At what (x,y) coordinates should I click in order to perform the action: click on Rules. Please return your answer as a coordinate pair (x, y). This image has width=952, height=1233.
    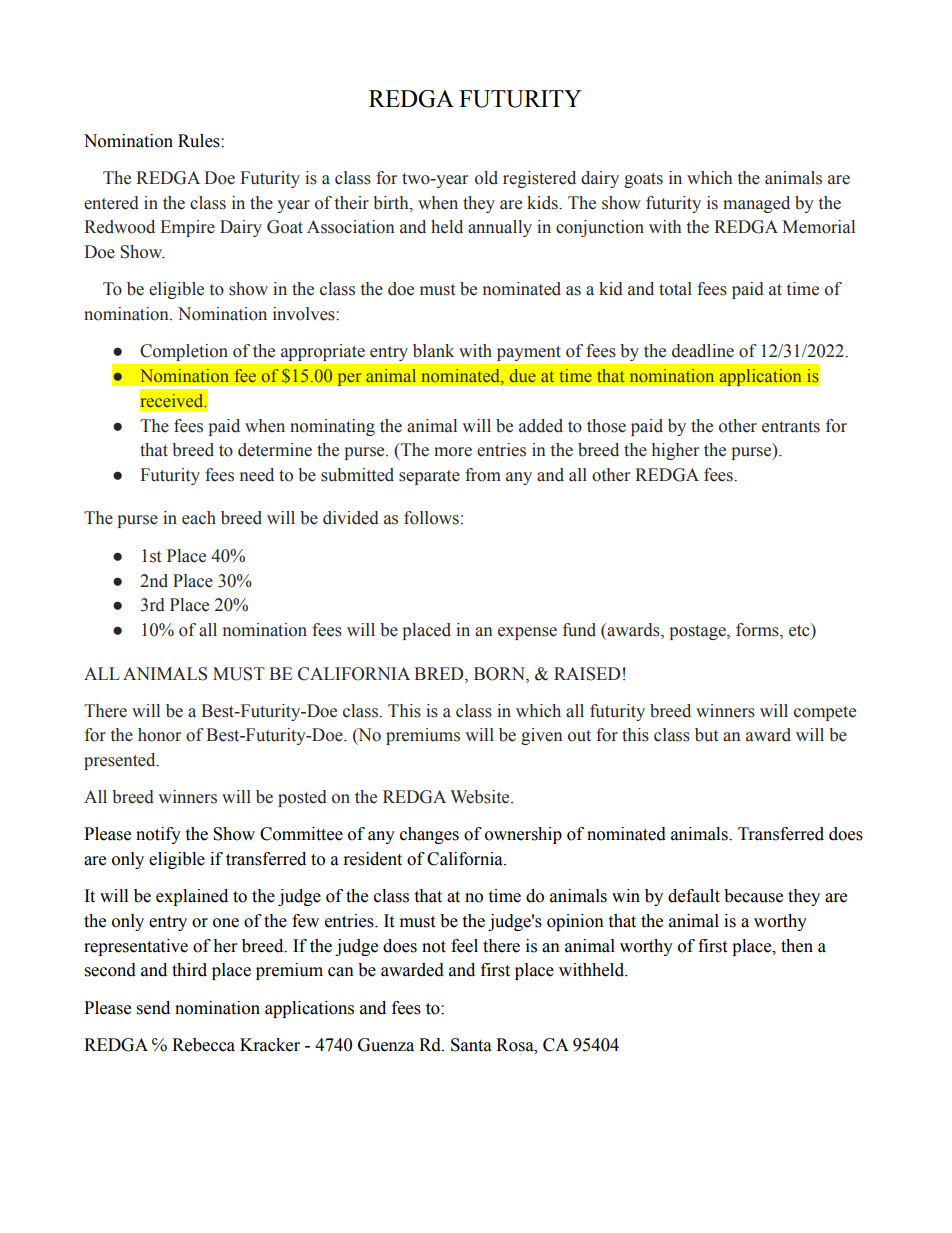
    Looking at the image, I should click on (200, 141).
